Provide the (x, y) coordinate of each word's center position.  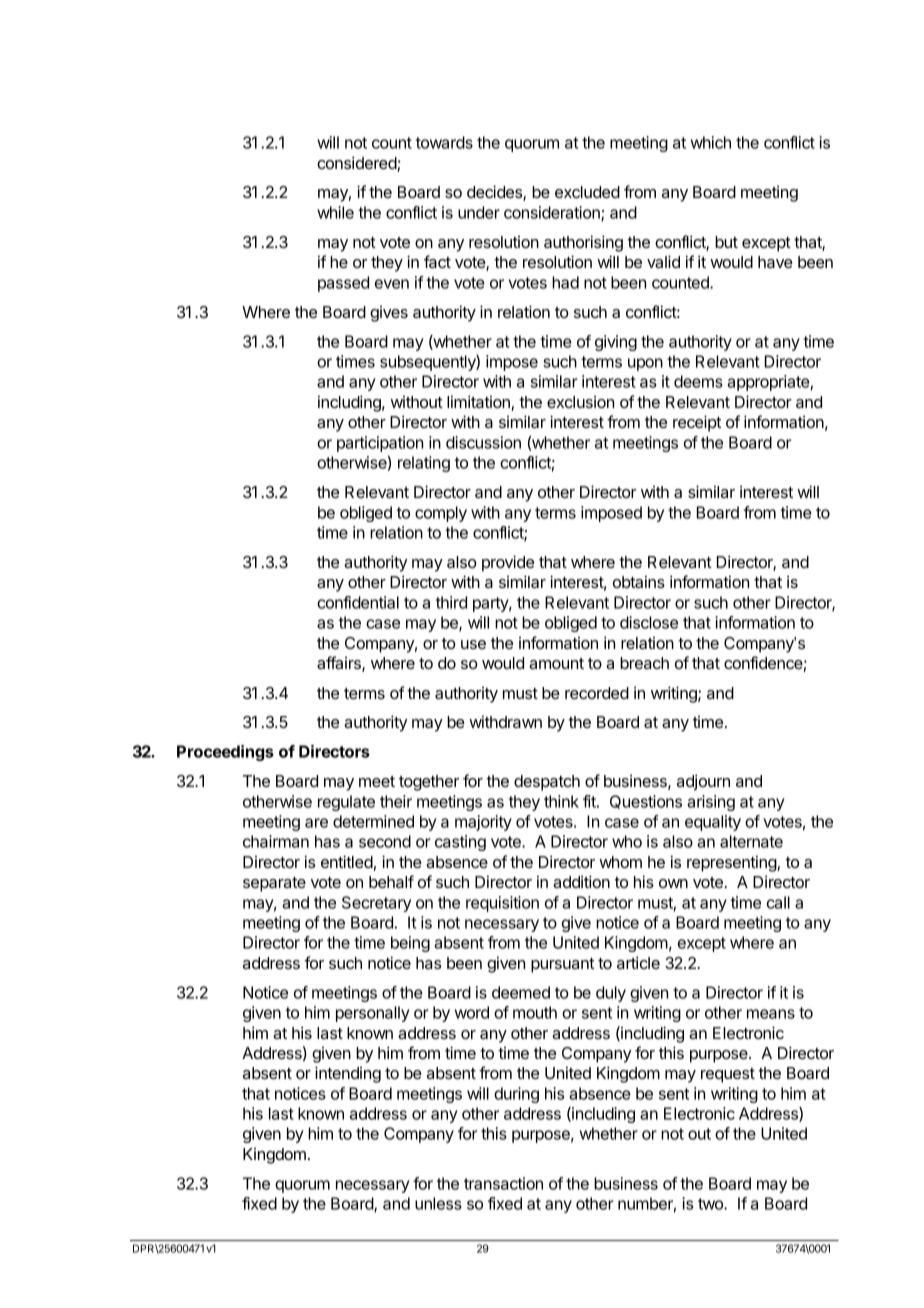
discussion (483, 442)
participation (380, 444)
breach (644, 663)
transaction (503, 1183)
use (473, 644)
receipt (697, 423)
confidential (358, 602)
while (335, 212)
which (711, 142)
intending (348, 1074)
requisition (502, 904)
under (479, 212)
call (778, 902)
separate (274, 884)
